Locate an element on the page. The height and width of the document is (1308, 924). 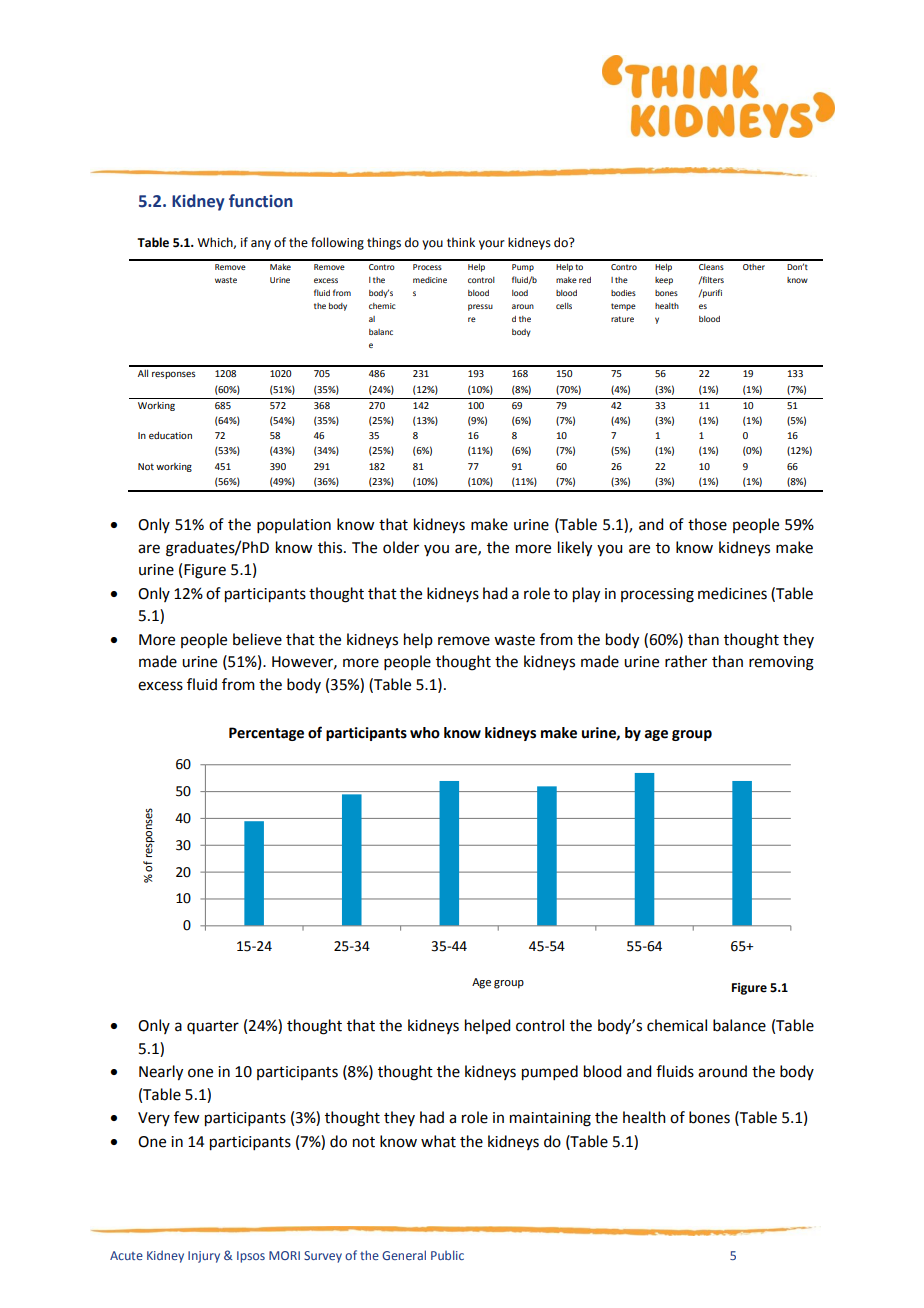
any is located at coordinates (261, 245).
